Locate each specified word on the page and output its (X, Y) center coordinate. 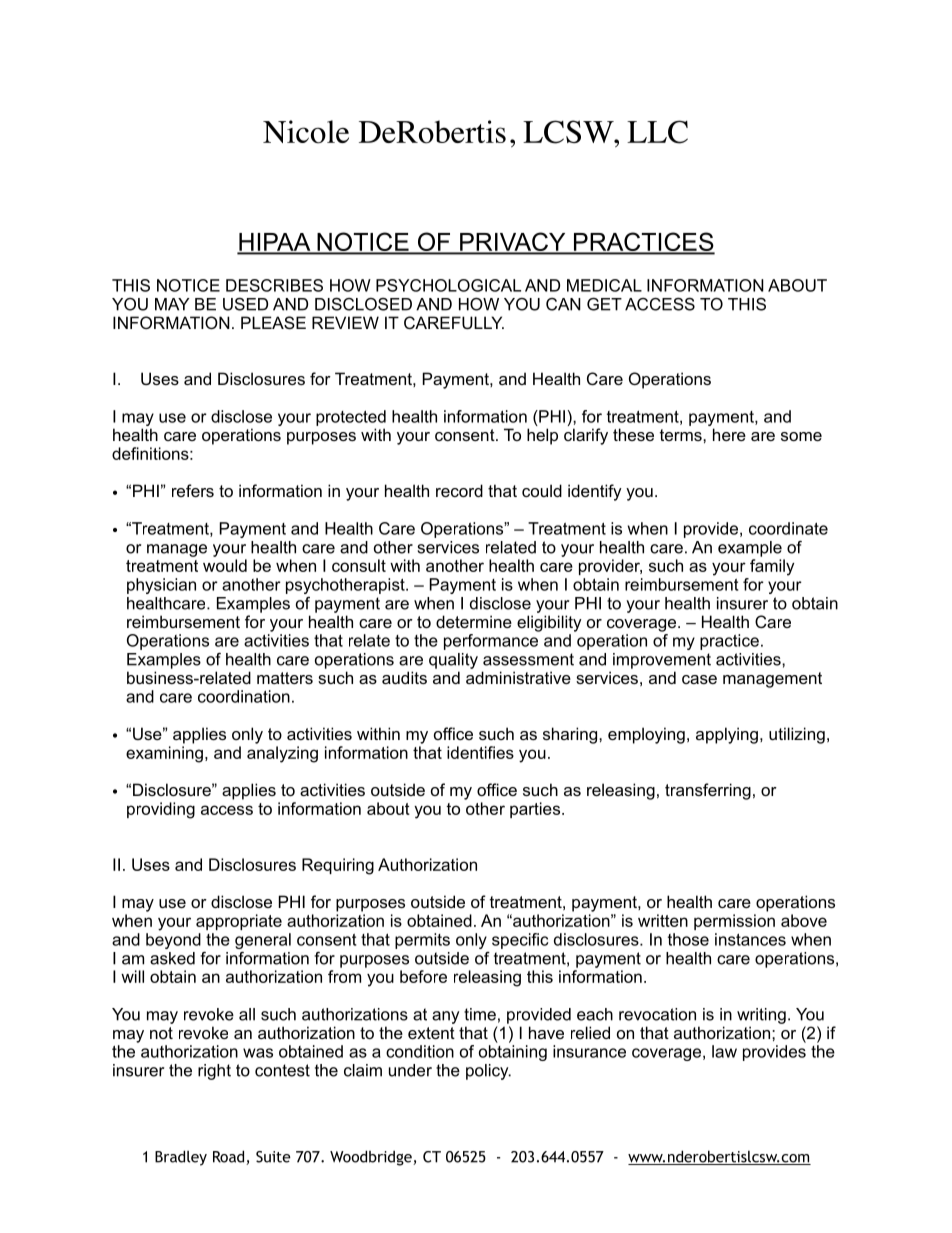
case (699, 679)
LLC (657, 132)
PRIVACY (513, 243)
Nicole (306, 132)
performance (491, 642)
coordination (244, 696)
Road (230, 1157)
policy (488, 1072)
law (724, 1051)
